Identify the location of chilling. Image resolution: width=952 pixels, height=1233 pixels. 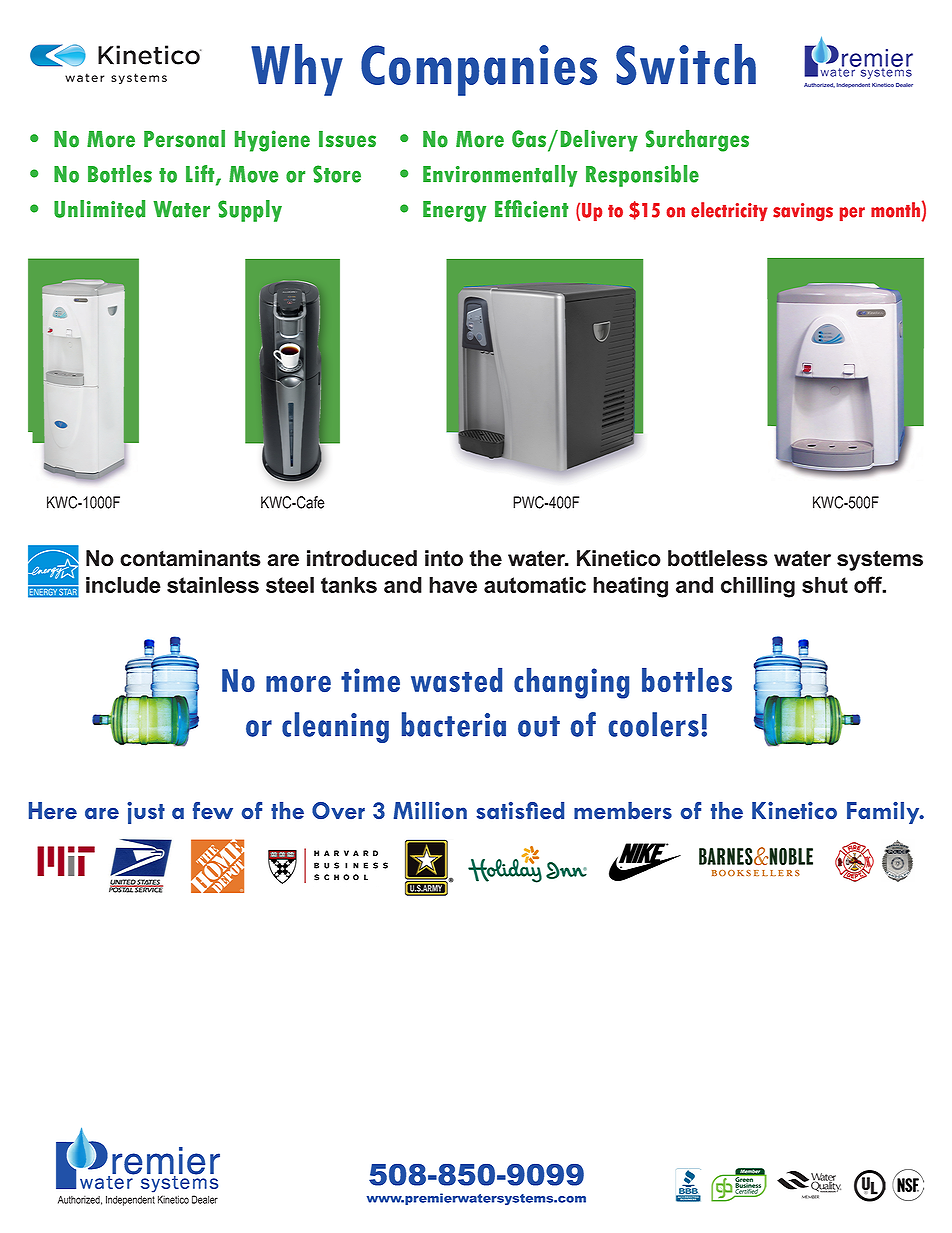
(758, 587).
